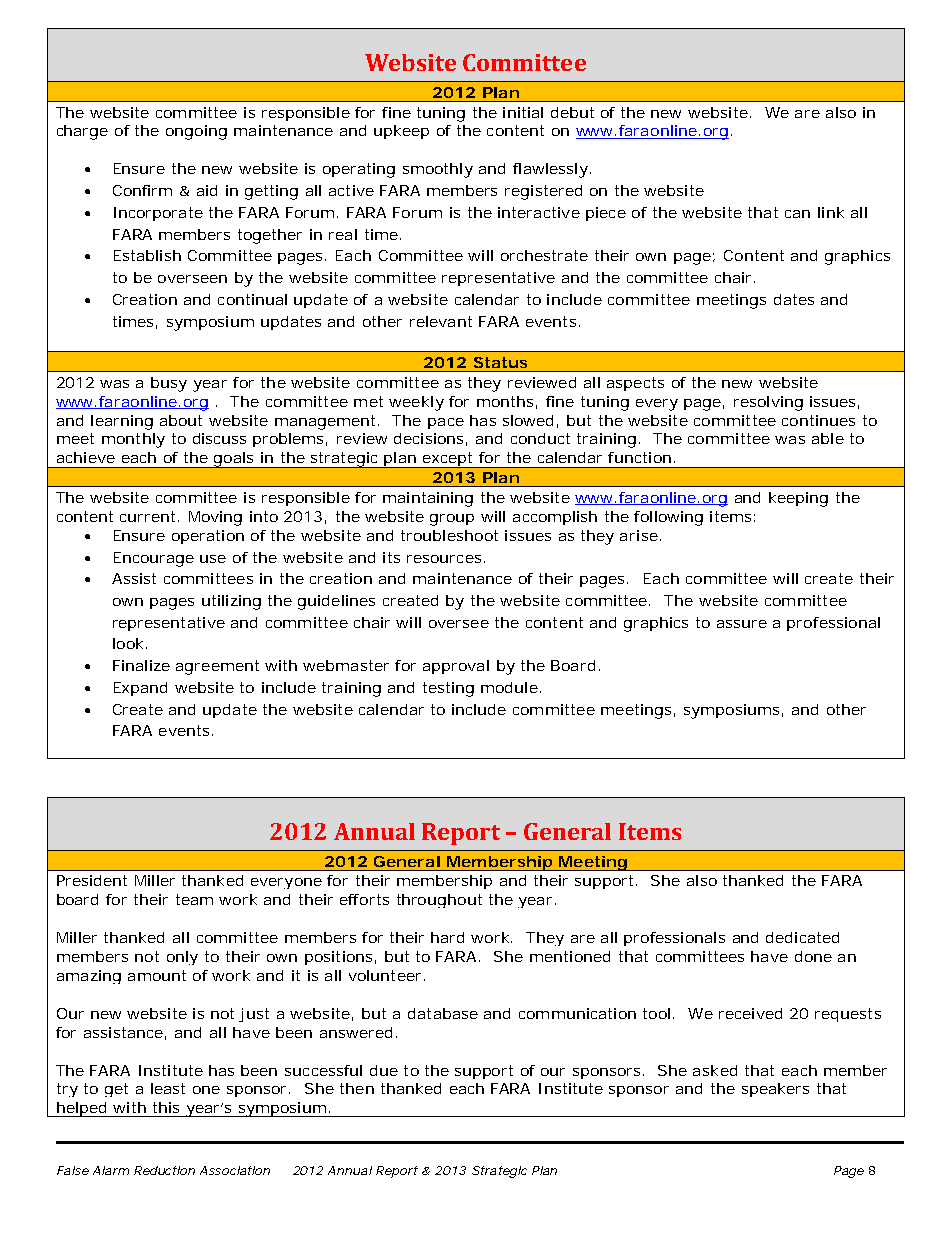 The width and height of the document is (952, 1233). What do you see at coordinates (797, 214) in the document?
I see `can` at bounding box center [797, 214].
